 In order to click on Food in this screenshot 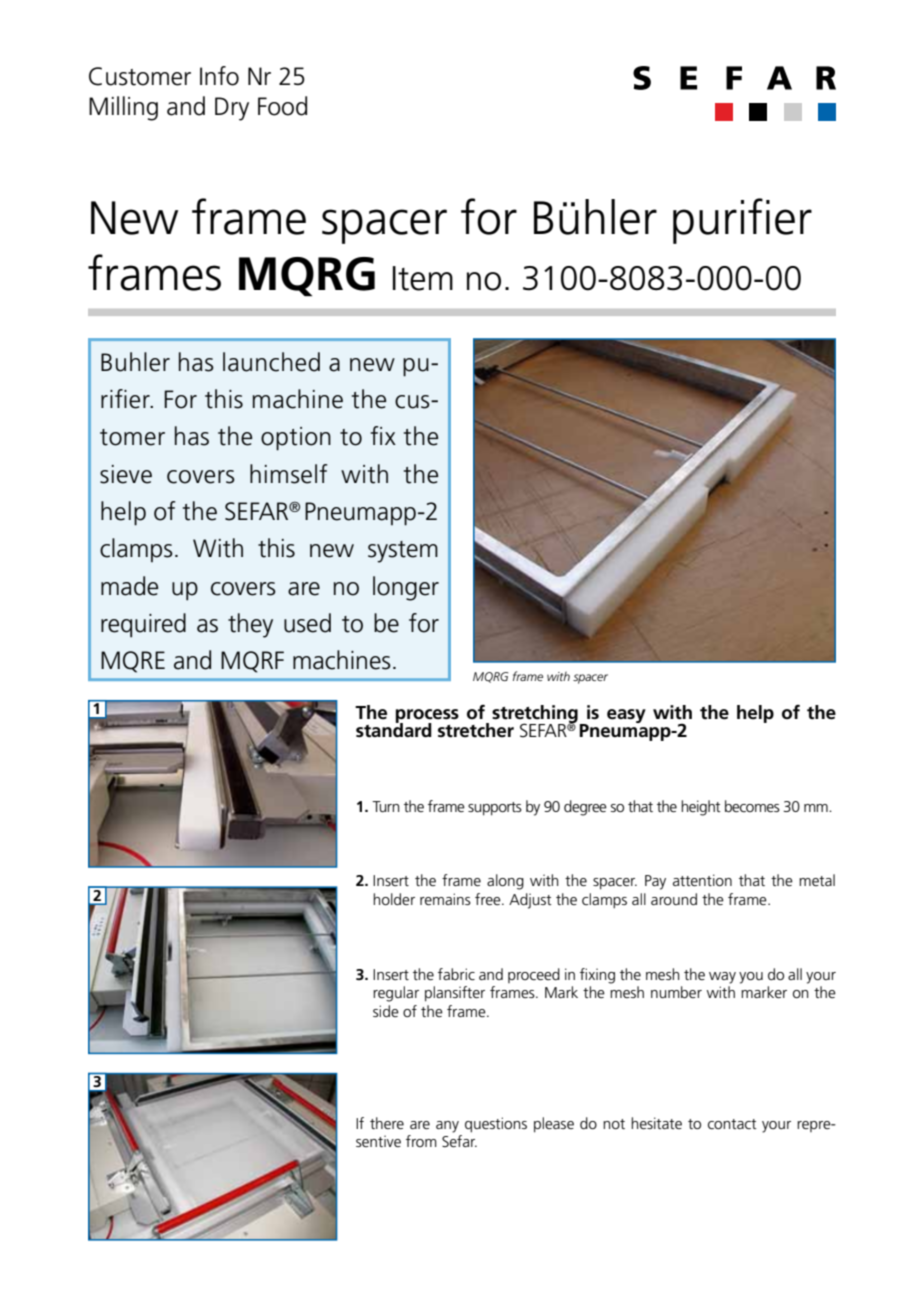, I will do `click(282, 106)`.
